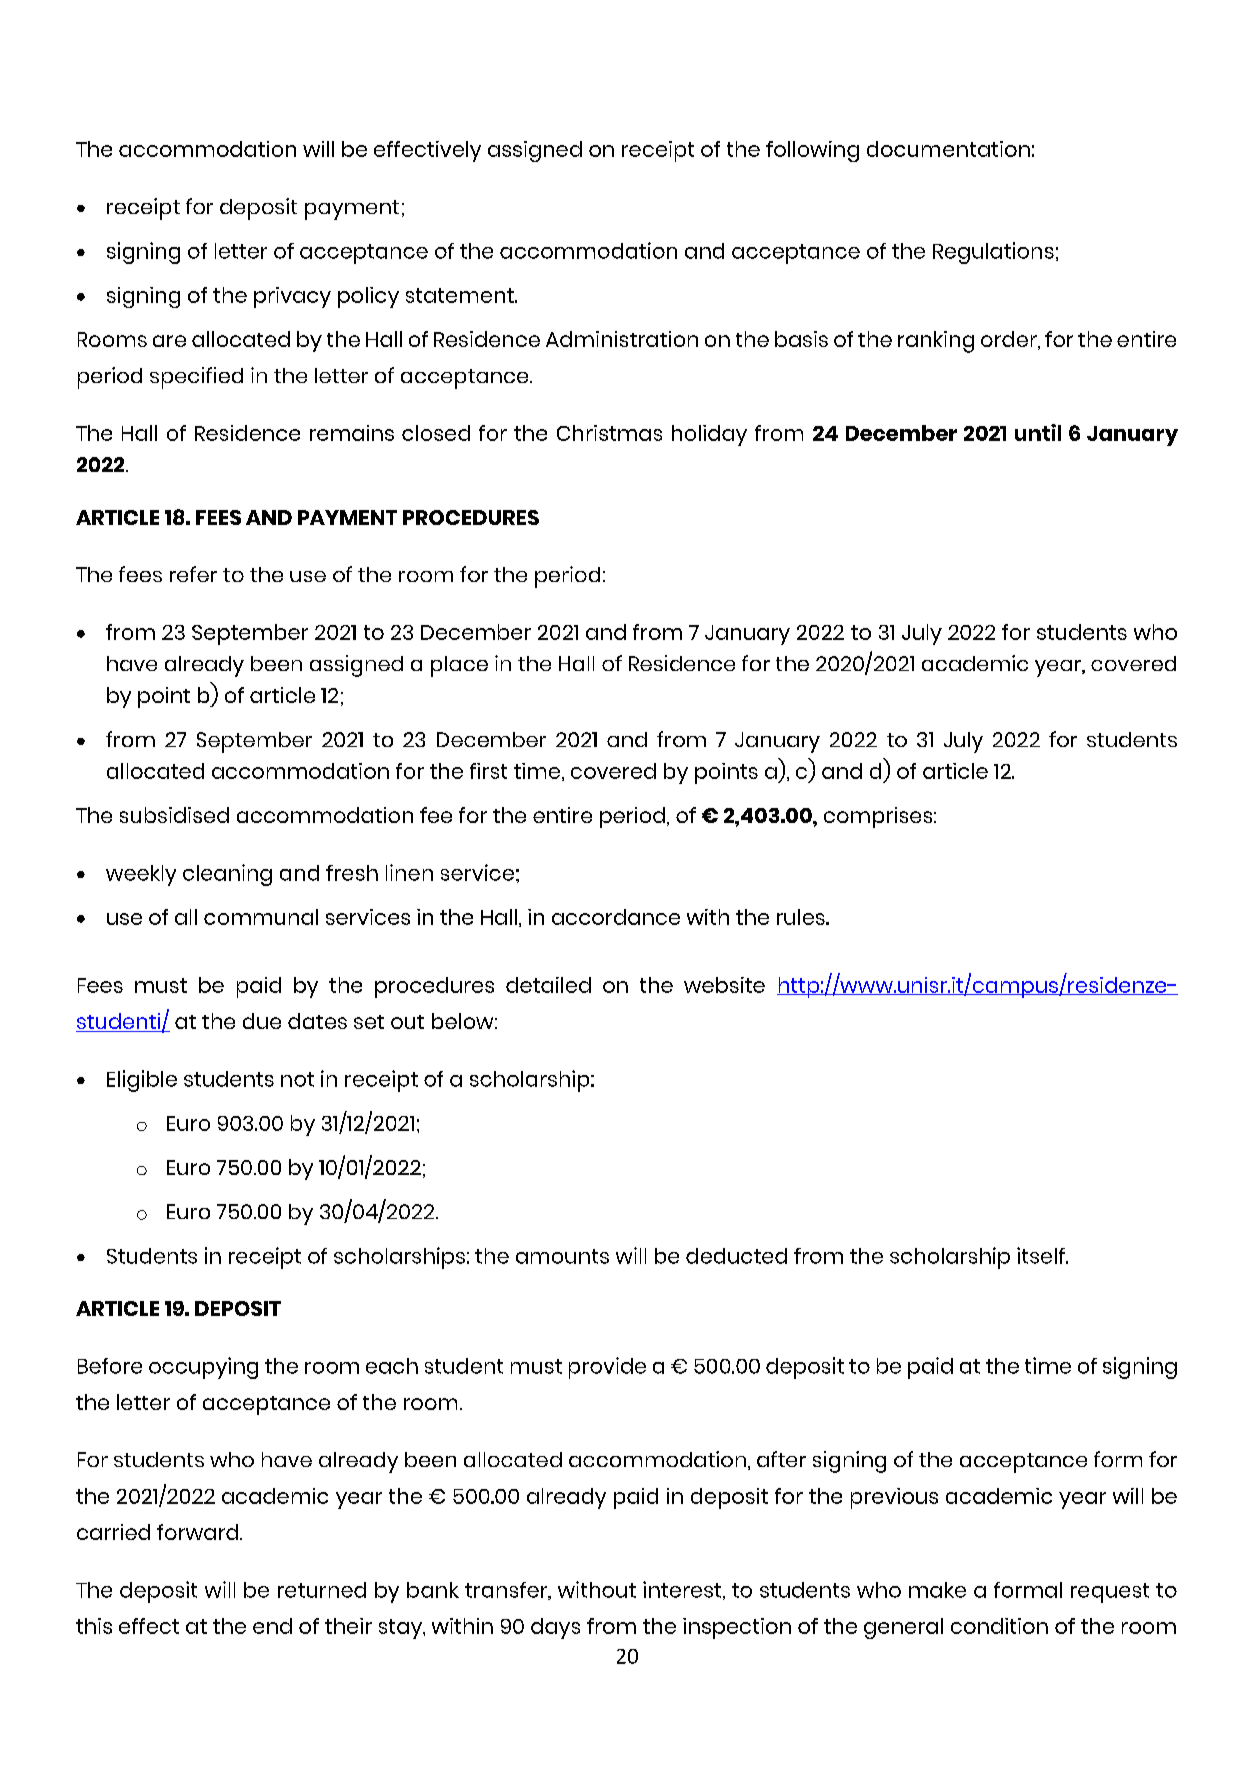 The width and height of the document is (1254, 1774). Describe the element at coordinates (948, 149) in the document. I see `documentation` at that location.
